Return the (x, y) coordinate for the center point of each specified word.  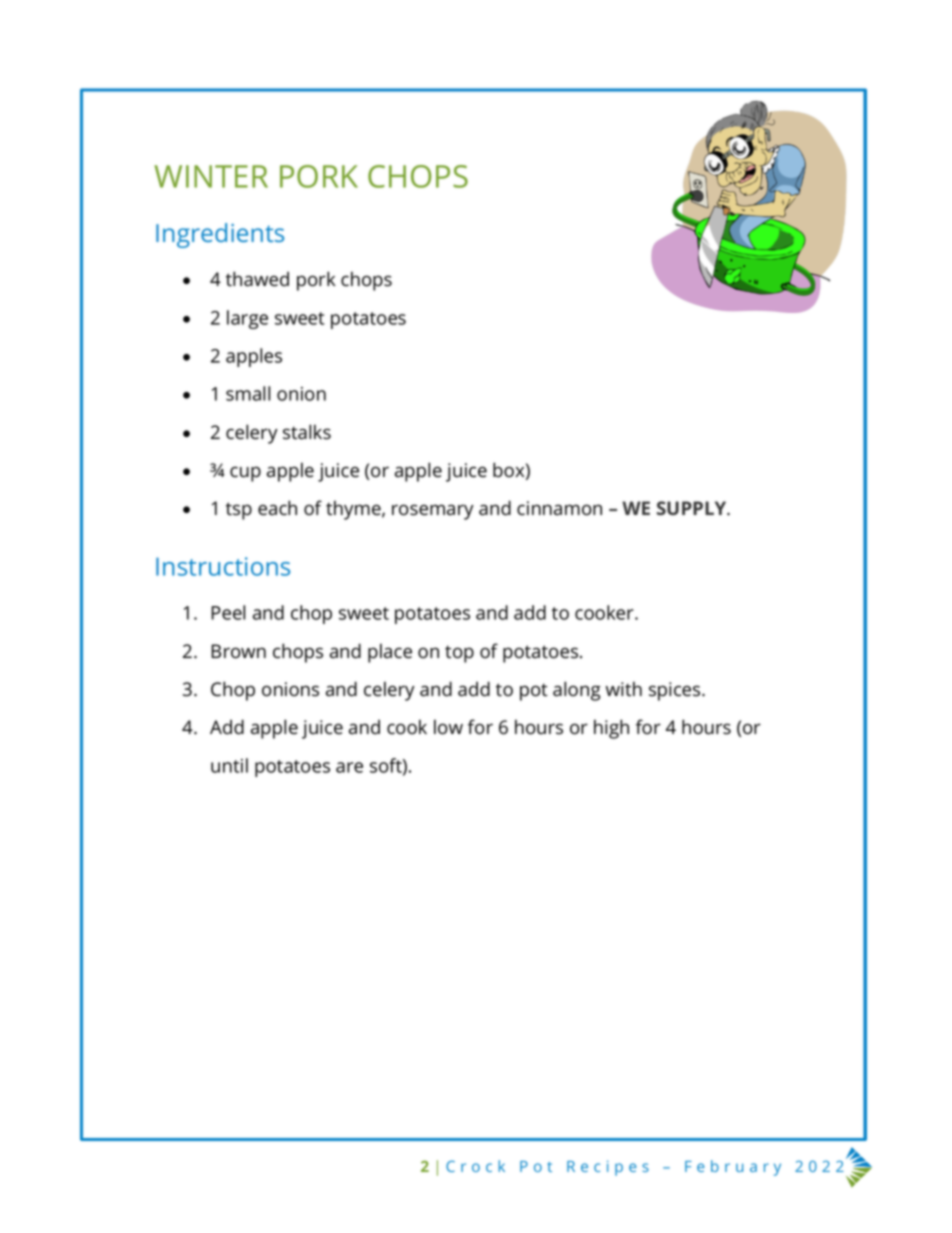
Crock (475, 1166)
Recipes (608, 1168)
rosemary (433, 512)
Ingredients (220, 235)
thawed (257, 279)
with (624, 689)
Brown (238, 651)
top (459, 654)
